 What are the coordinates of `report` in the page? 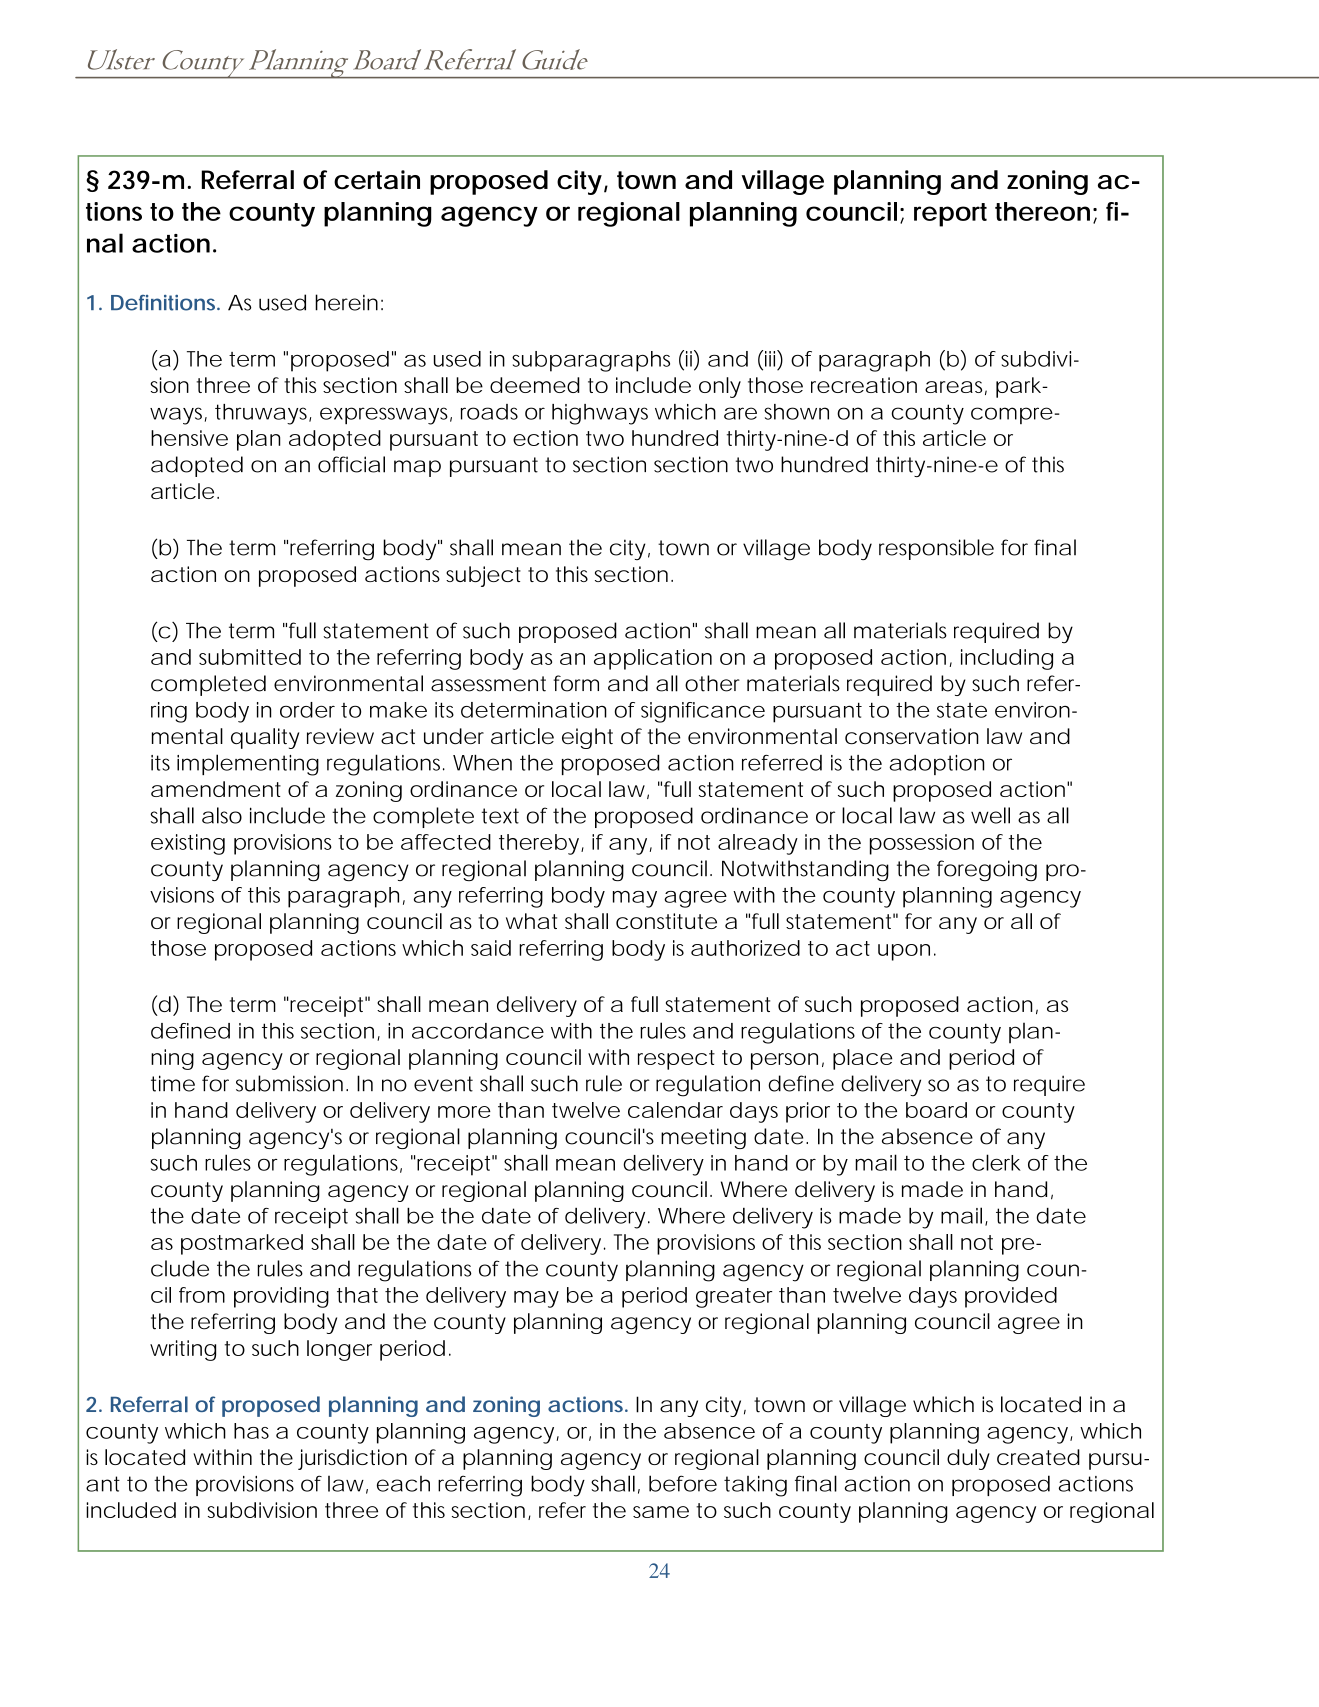 It's located at (950, 215).
